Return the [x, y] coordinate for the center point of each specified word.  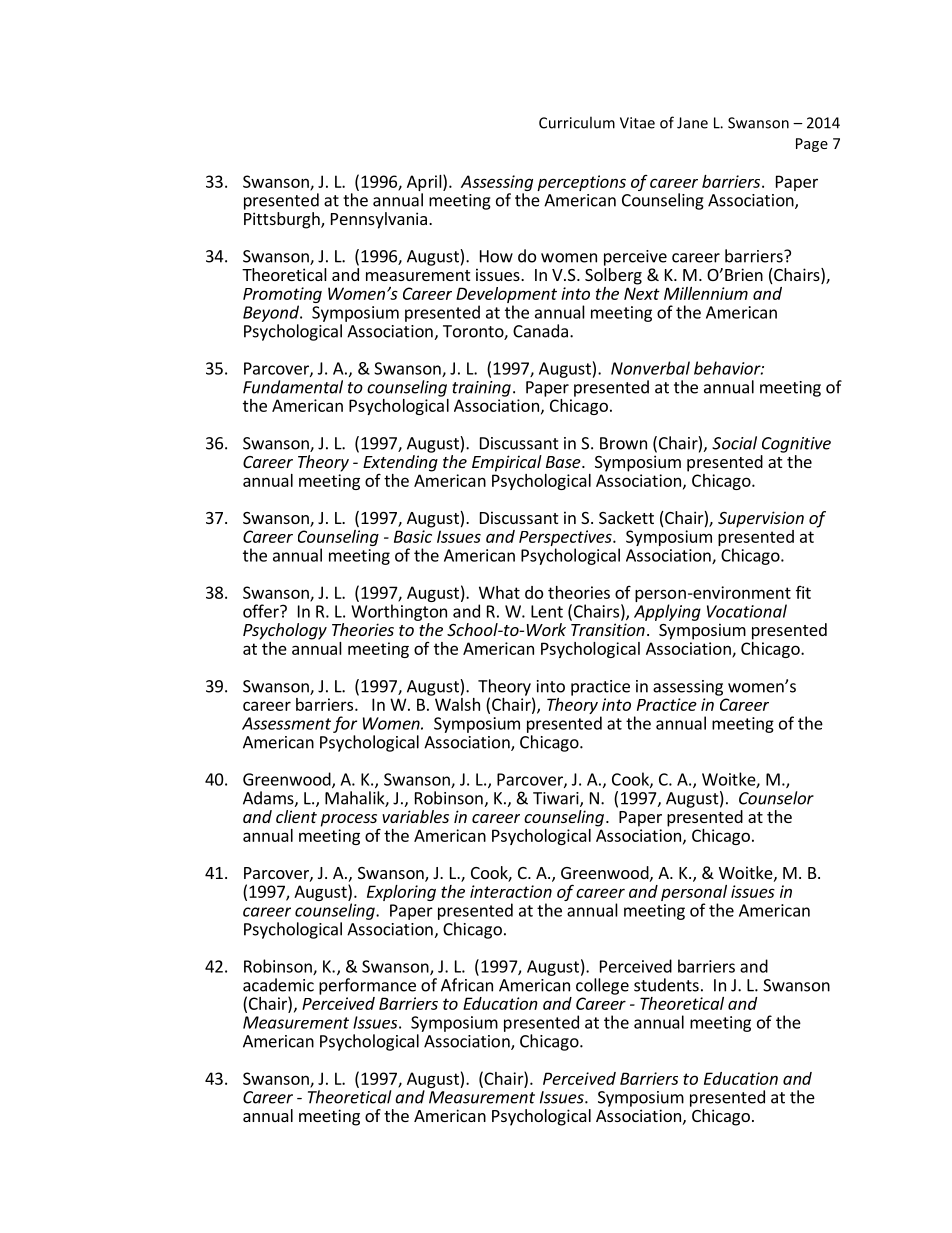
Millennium [706, 293]
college [602, 986]
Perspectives [566, 538]
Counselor [776, 798]
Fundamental [293, 387]
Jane [692, 123]
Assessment [286, 723]
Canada [540, 331]
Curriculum [577, 122]
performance [367, 986]
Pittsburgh [283, 220]
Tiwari [557, 799]
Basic [413, 536]
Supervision [761, 519]
